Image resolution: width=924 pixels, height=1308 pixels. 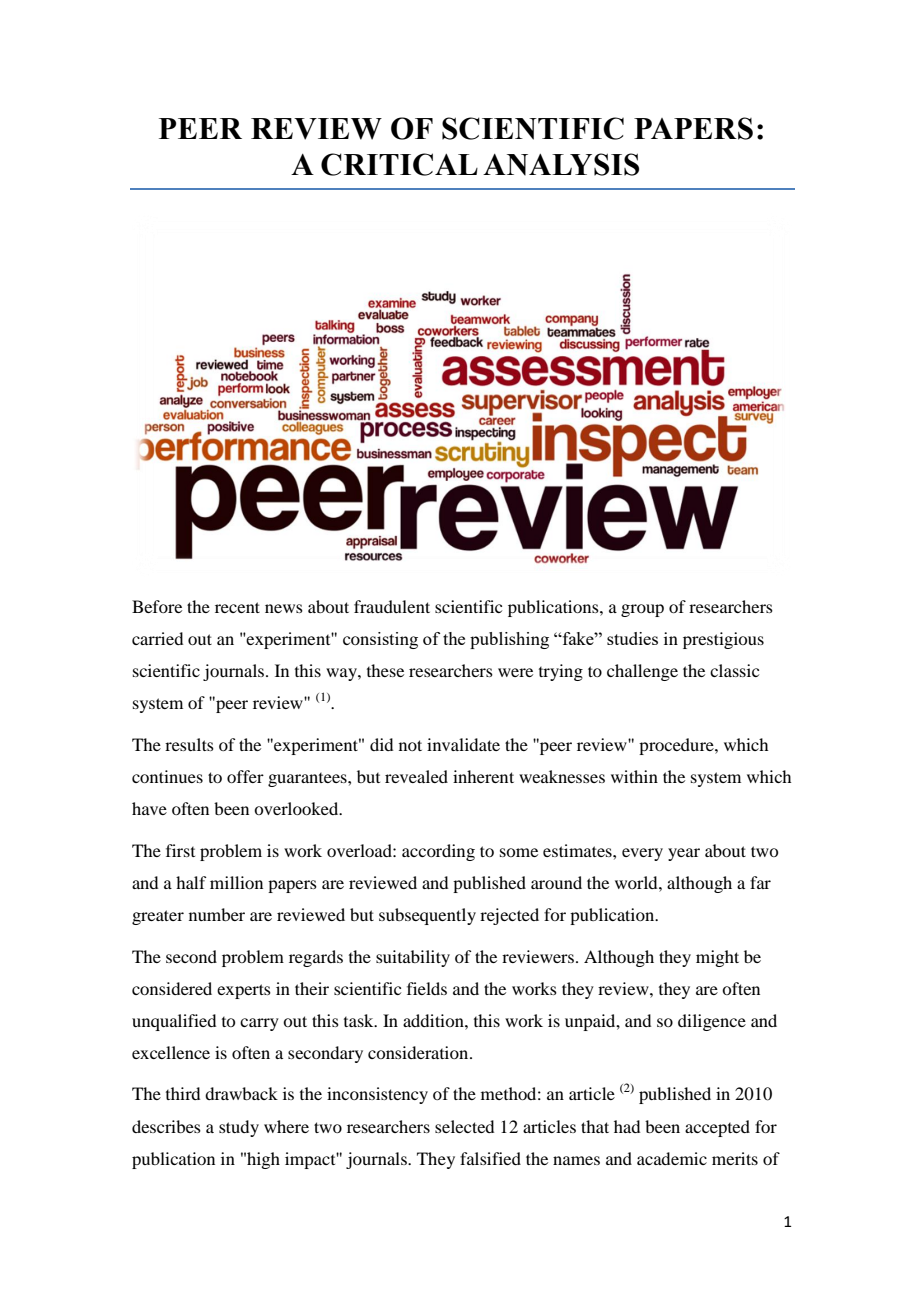 What do you see at coordinates (239, 1128) in the screenshot?
I see `study` at bounding box center [239, 1128].
